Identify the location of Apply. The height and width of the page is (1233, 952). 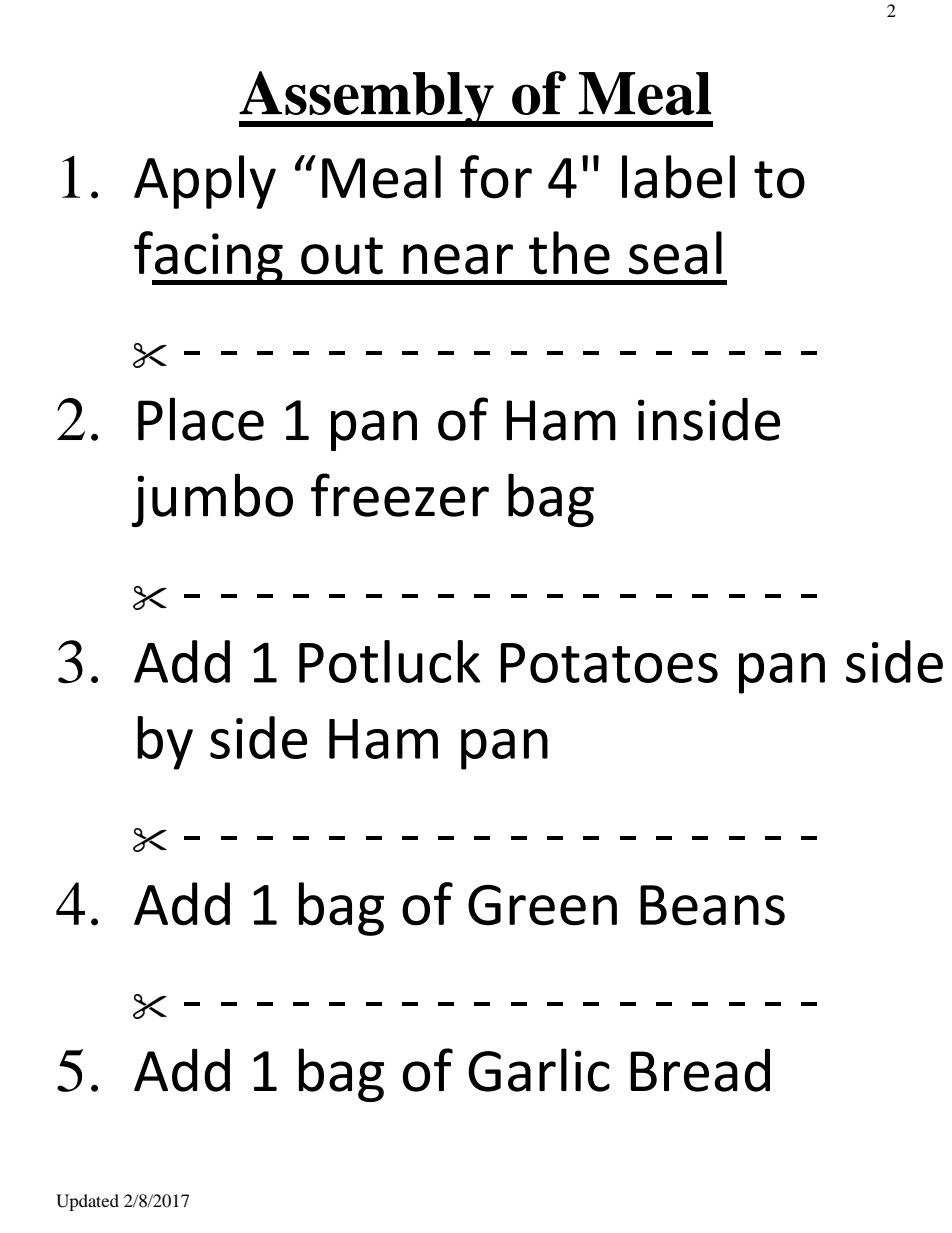
(205, 182).
